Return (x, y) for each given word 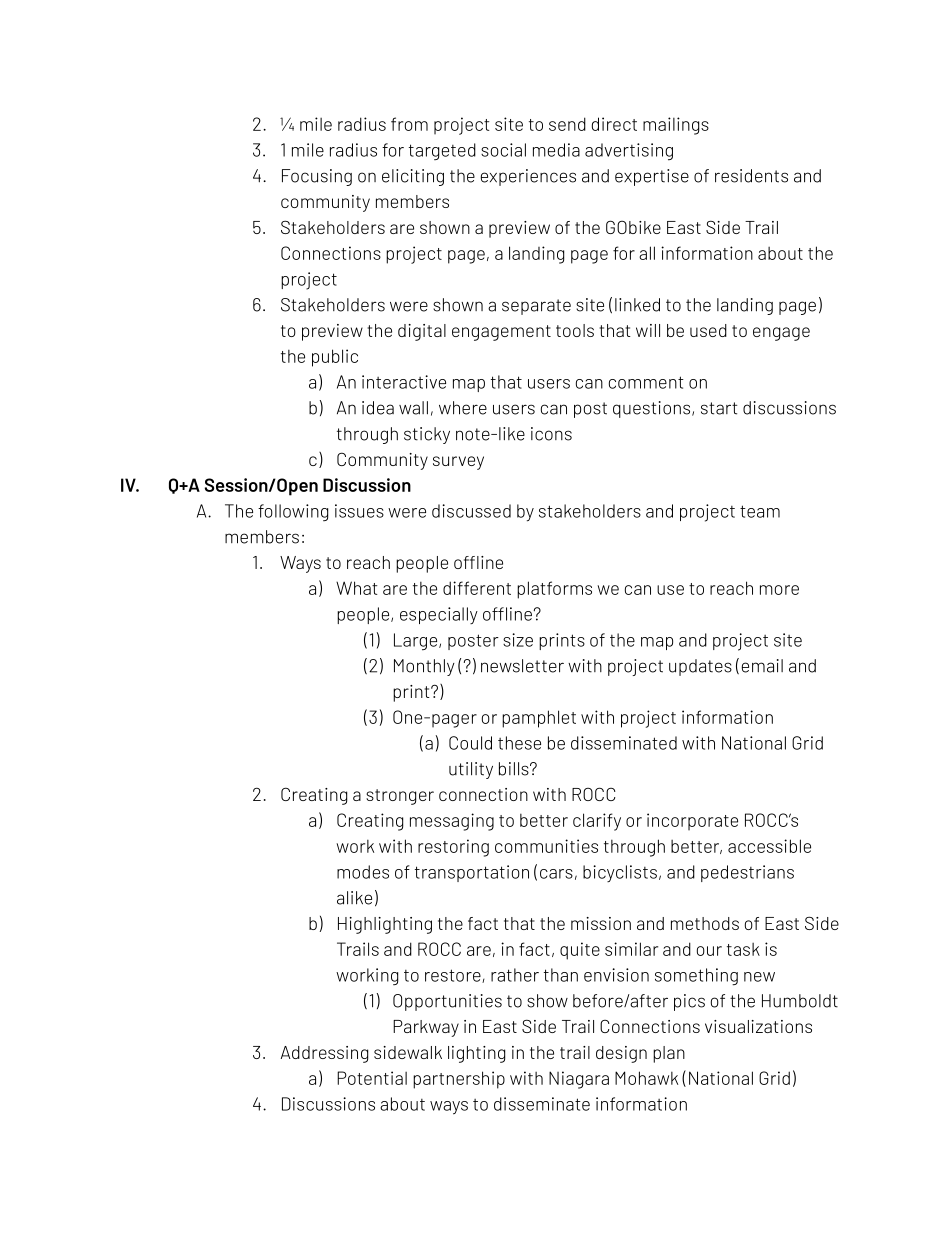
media (556, 150)
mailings (676, 126)
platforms (554, 590)
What (357, 588)
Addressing (324, 1054)
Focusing (317, 177)
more (779, 590)
